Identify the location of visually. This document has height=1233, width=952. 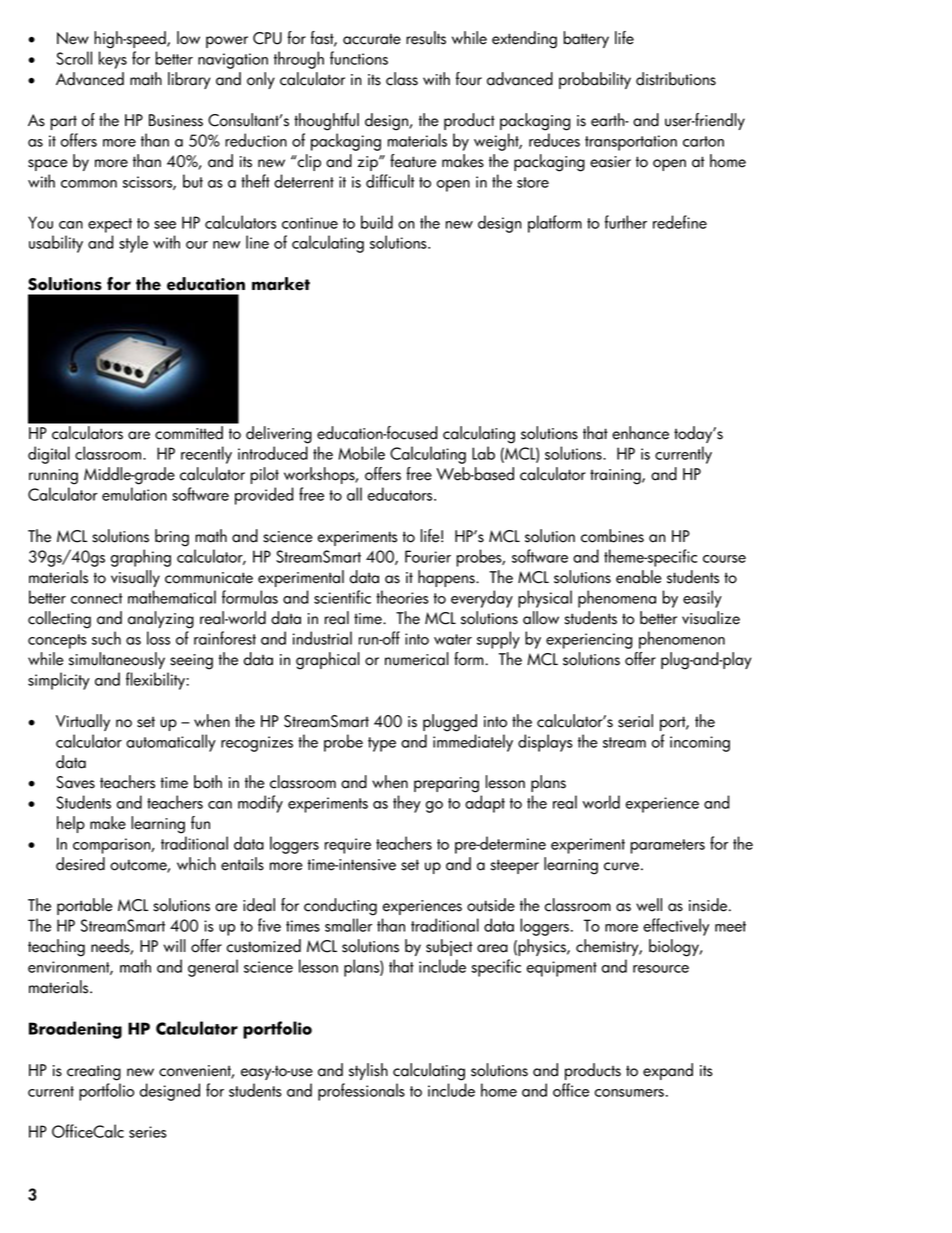
(135, 578).
